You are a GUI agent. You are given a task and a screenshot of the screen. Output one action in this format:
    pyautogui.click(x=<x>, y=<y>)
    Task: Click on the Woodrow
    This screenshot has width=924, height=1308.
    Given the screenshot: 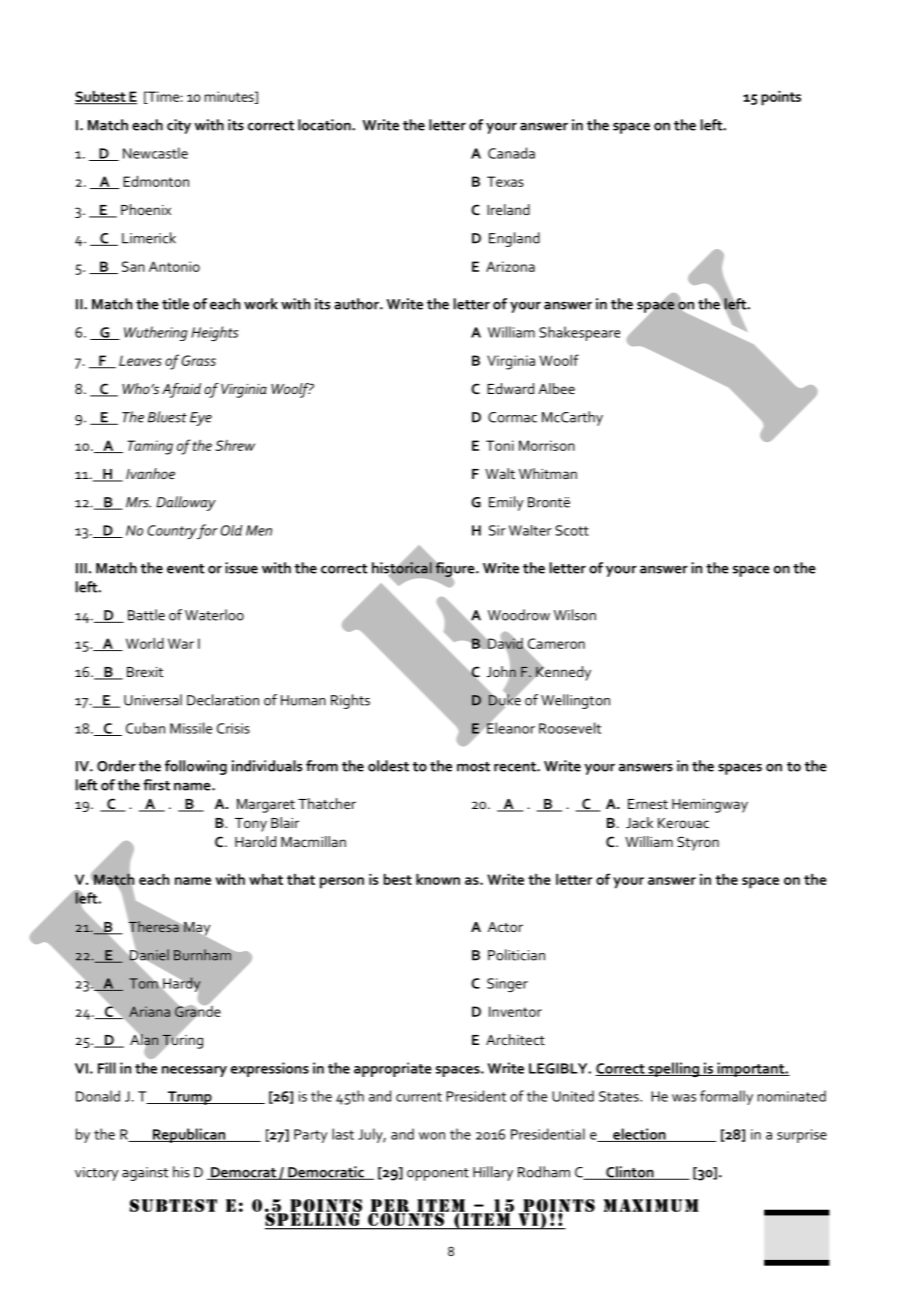 What is the action you would take?
    pyautogui.click(x=519, y=615)
